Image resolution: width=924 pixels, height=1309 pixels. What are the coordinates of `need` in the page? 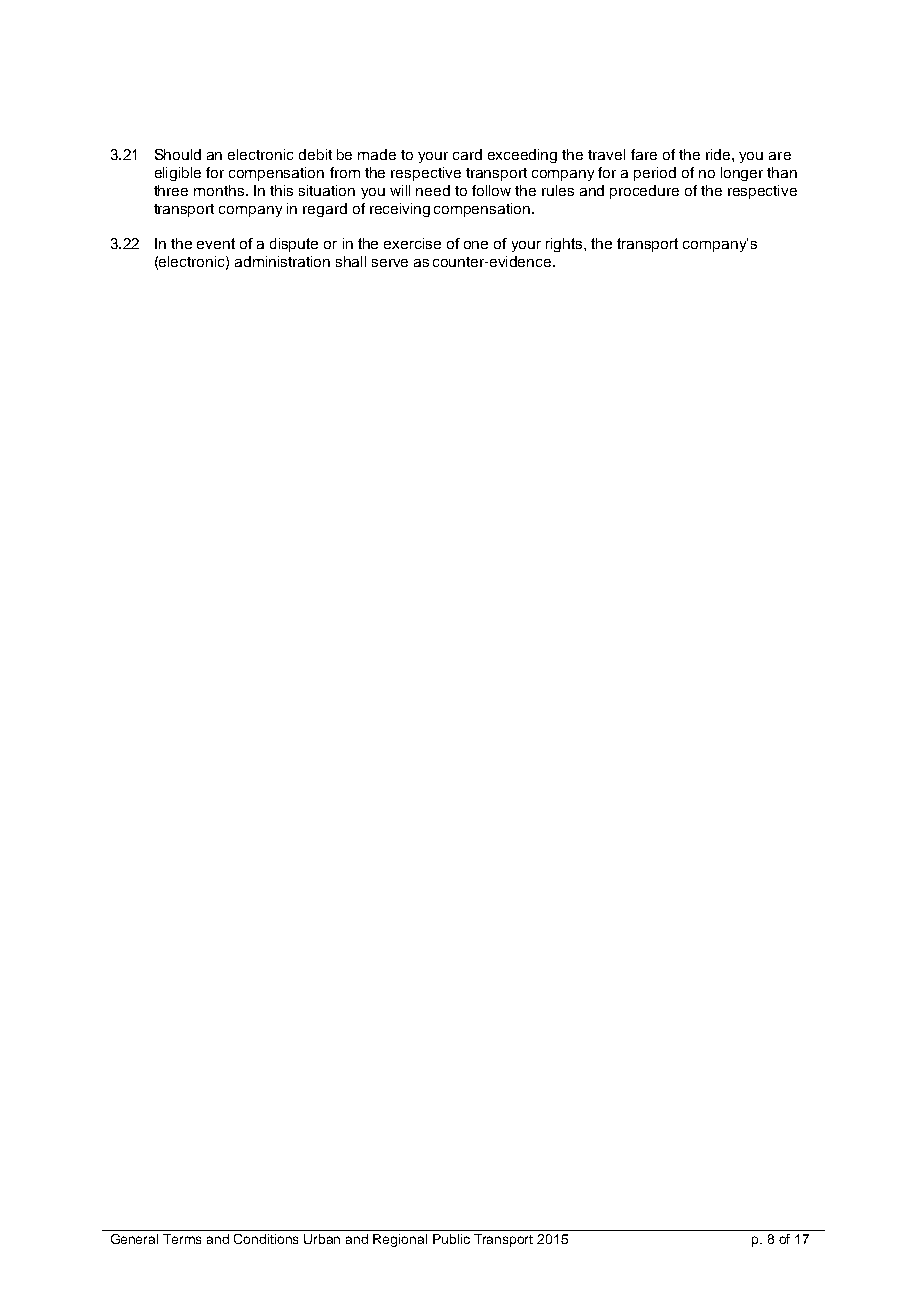 It's located at (433, 190).
